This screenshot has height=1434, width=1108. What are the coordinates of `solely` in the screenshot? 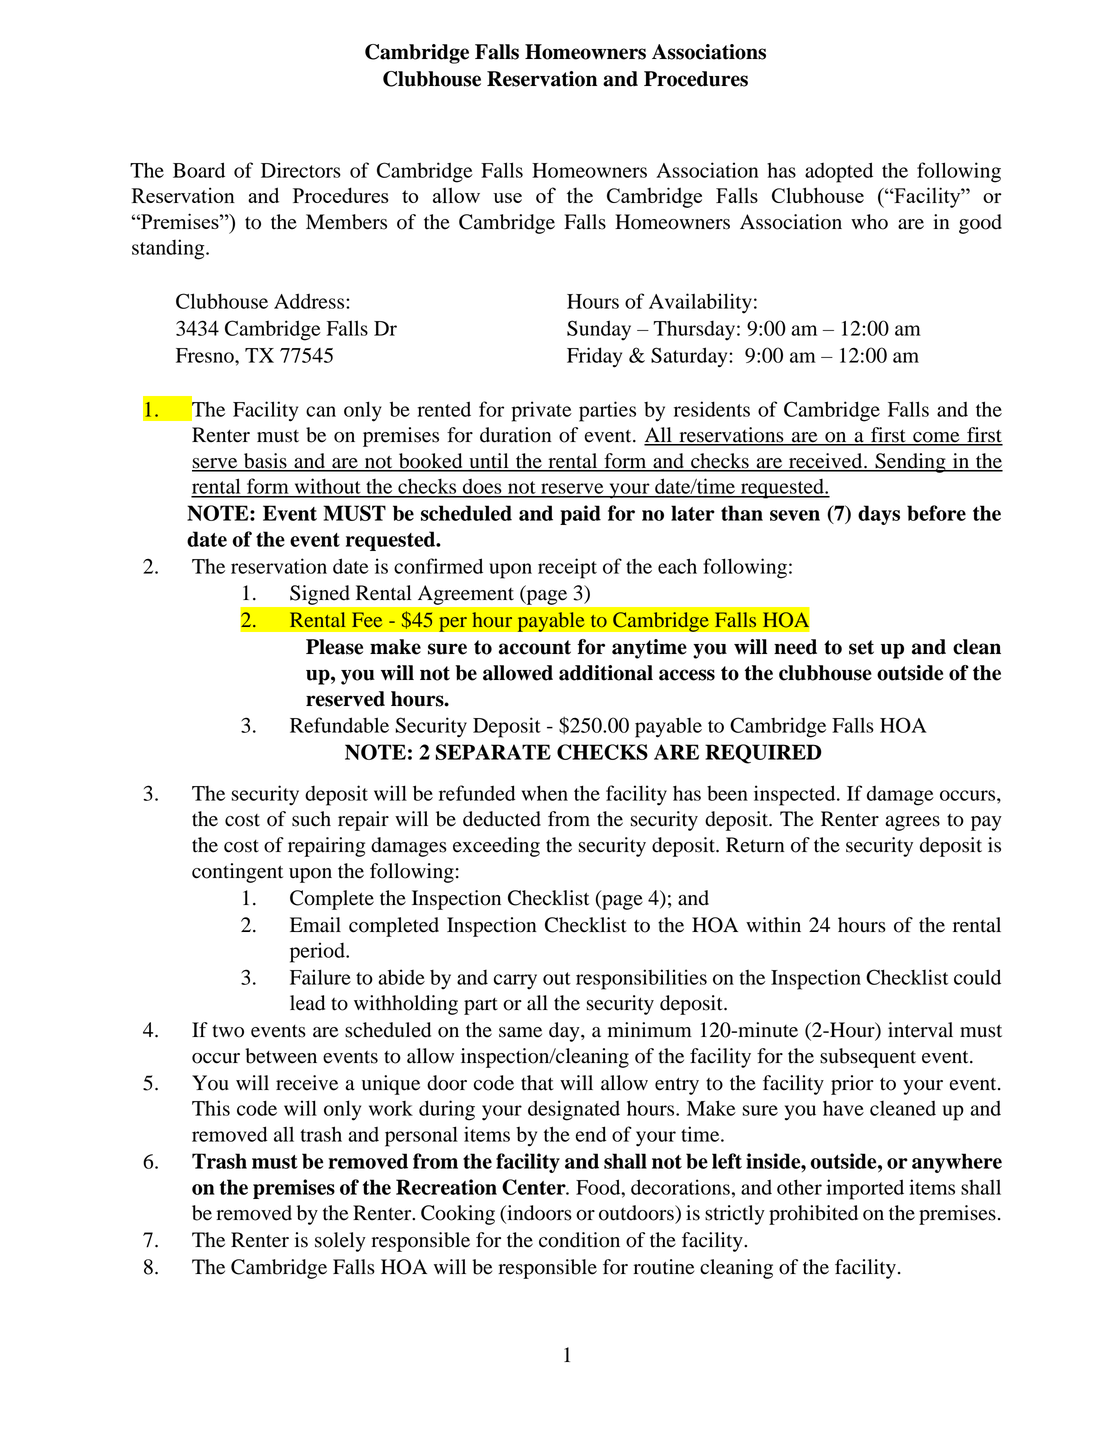 It's located at (340, 1242).
